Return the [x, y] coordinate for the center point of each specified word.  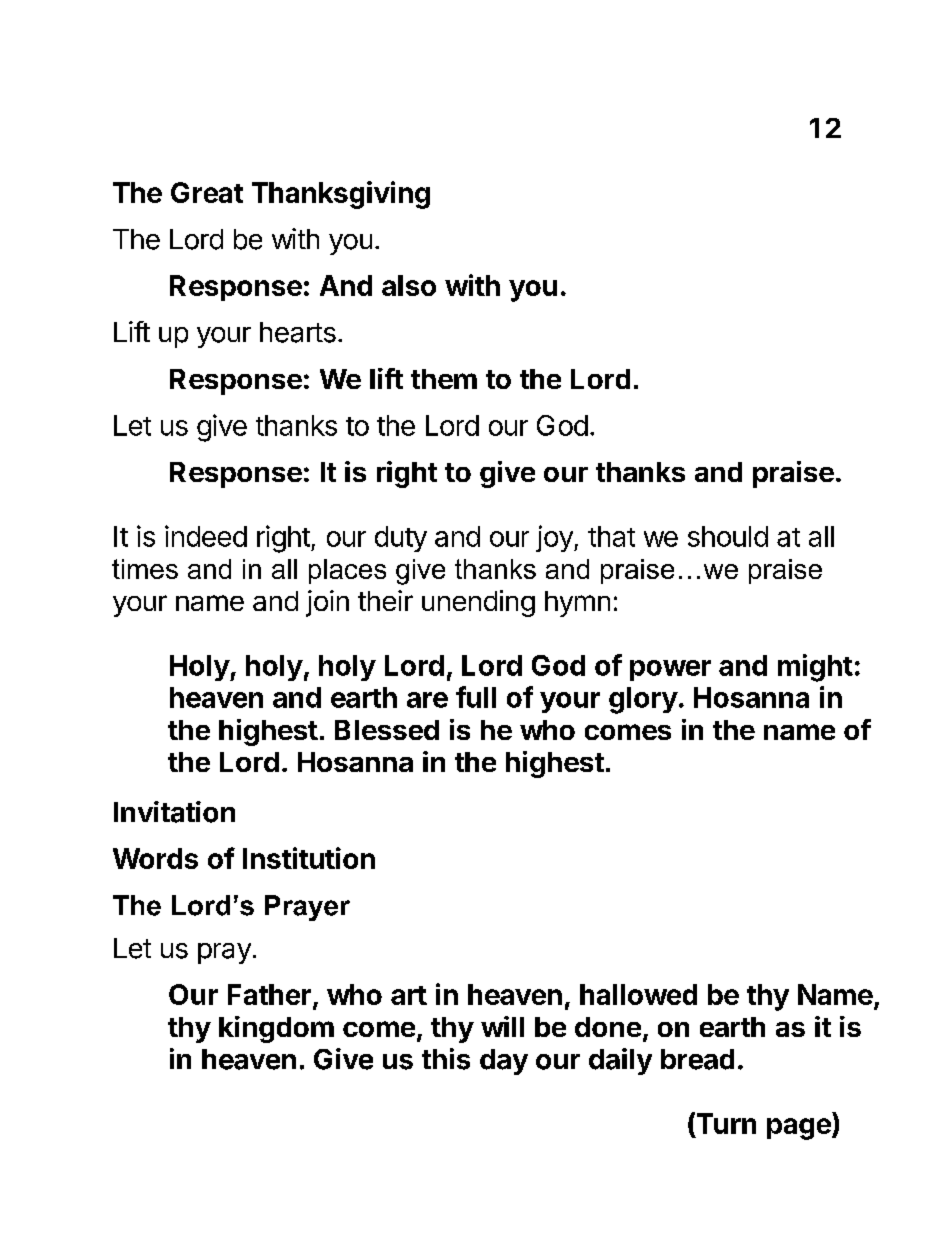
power [670, 670]
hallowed [638, 994]
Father [269, 994]
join [327, 603]
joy [555, 538]
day [504, 1062]
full [476, 697]
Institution [309, 858]
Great [207, 192]
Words [155, 858]
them [444, 379]
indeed [206, 536]
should [728, 536]
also [409, 285]
